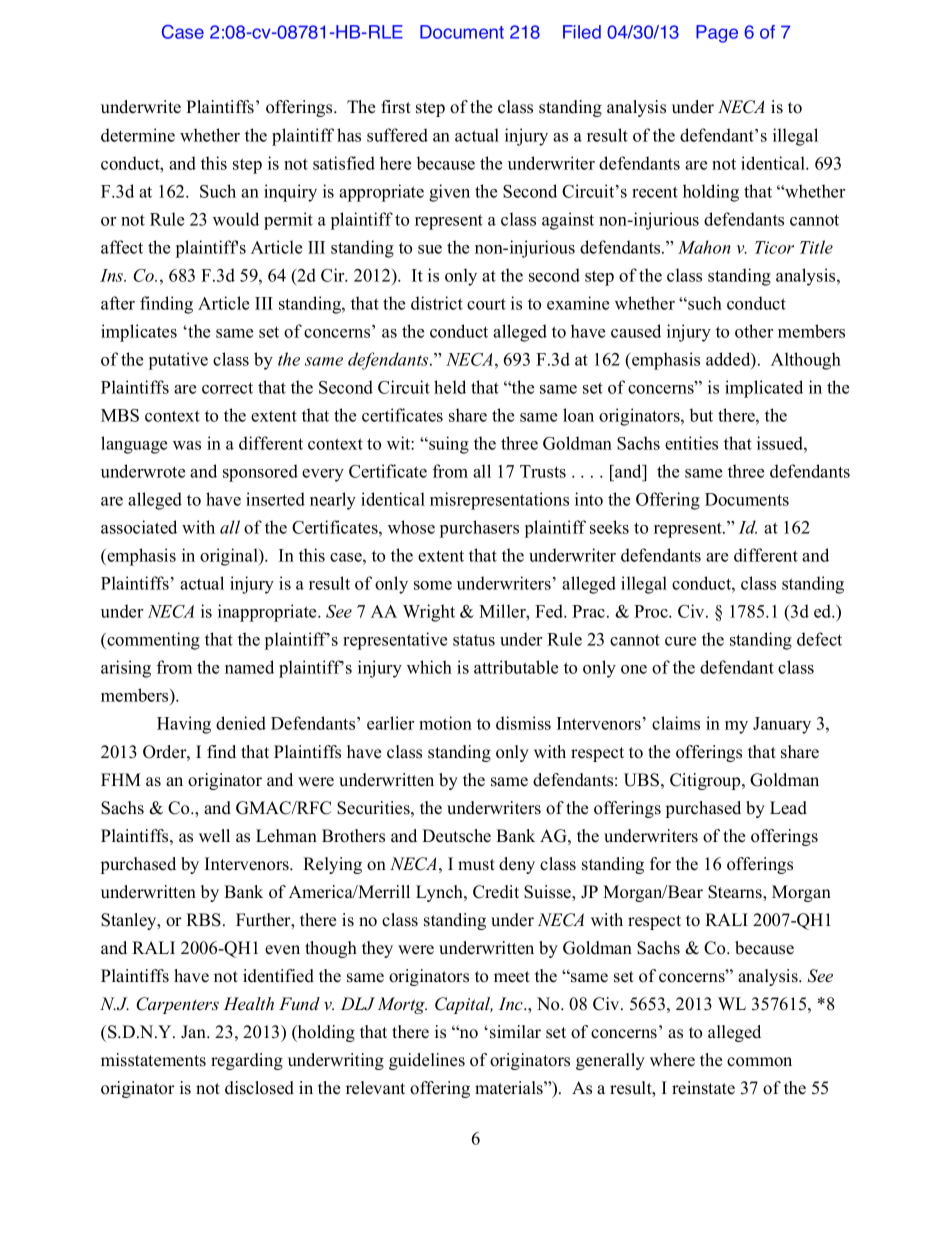  I want to click on Page, so click(717, 34).
